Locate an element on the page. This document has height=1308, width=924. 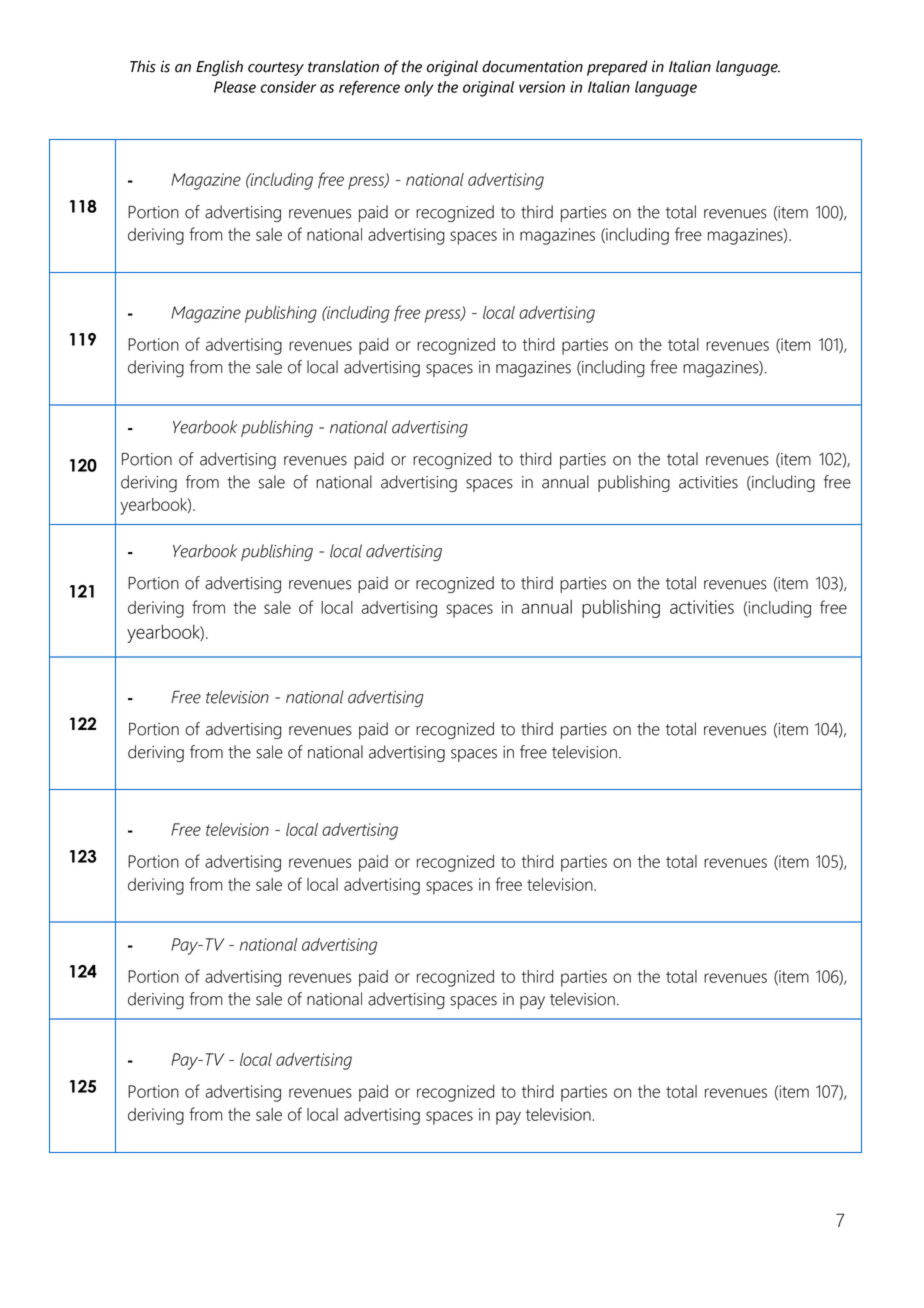
consider is located at coordinates (288, 87).
